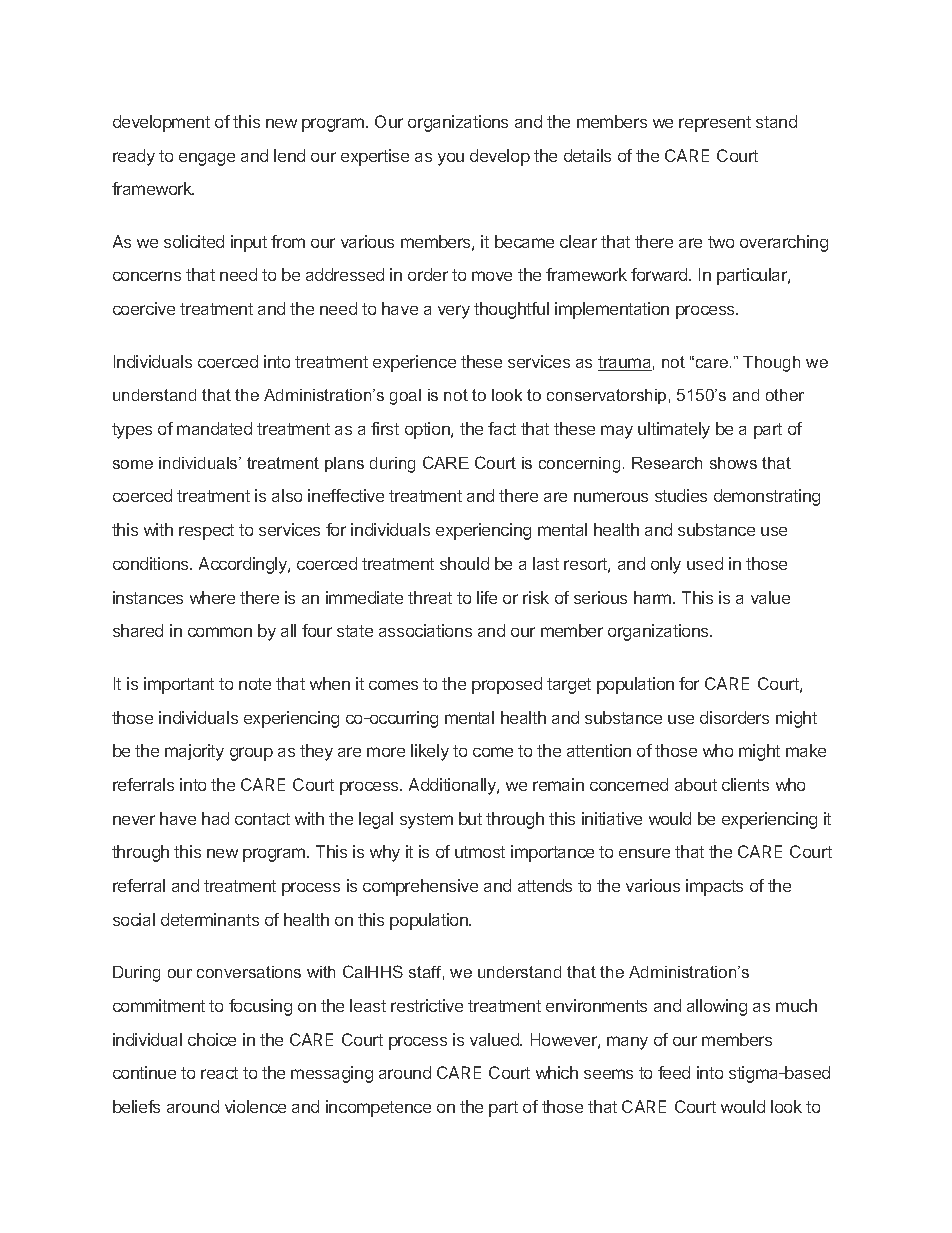  What do you see at coordinates (733, 463) in the screenshot?
I see `shows` at bounding box center [733, 463].
